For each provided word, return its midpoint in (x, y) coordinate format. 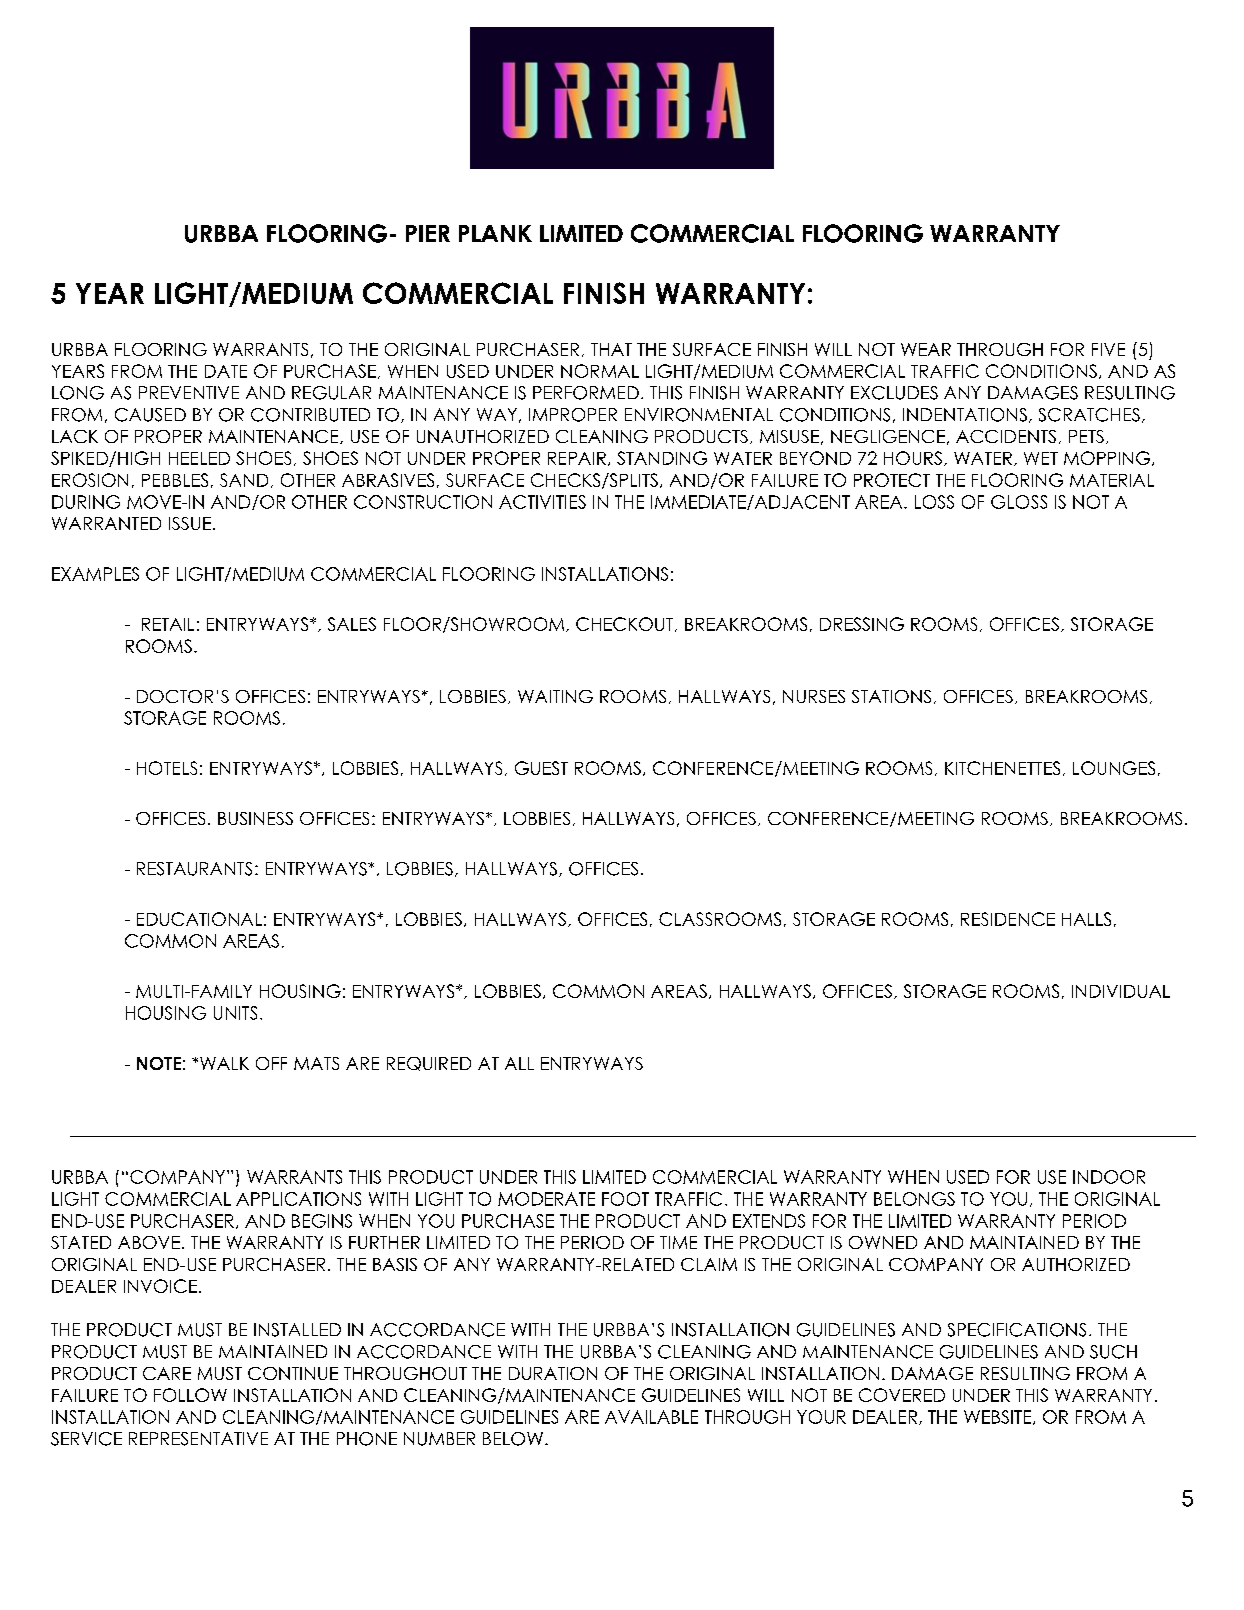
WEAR (926, 349)
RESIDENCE (1008, 919)
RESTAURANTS (194, 869)
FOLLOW (190, 1395)
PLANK (495, 233)
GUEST (541, 768)
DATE (226, 371)
